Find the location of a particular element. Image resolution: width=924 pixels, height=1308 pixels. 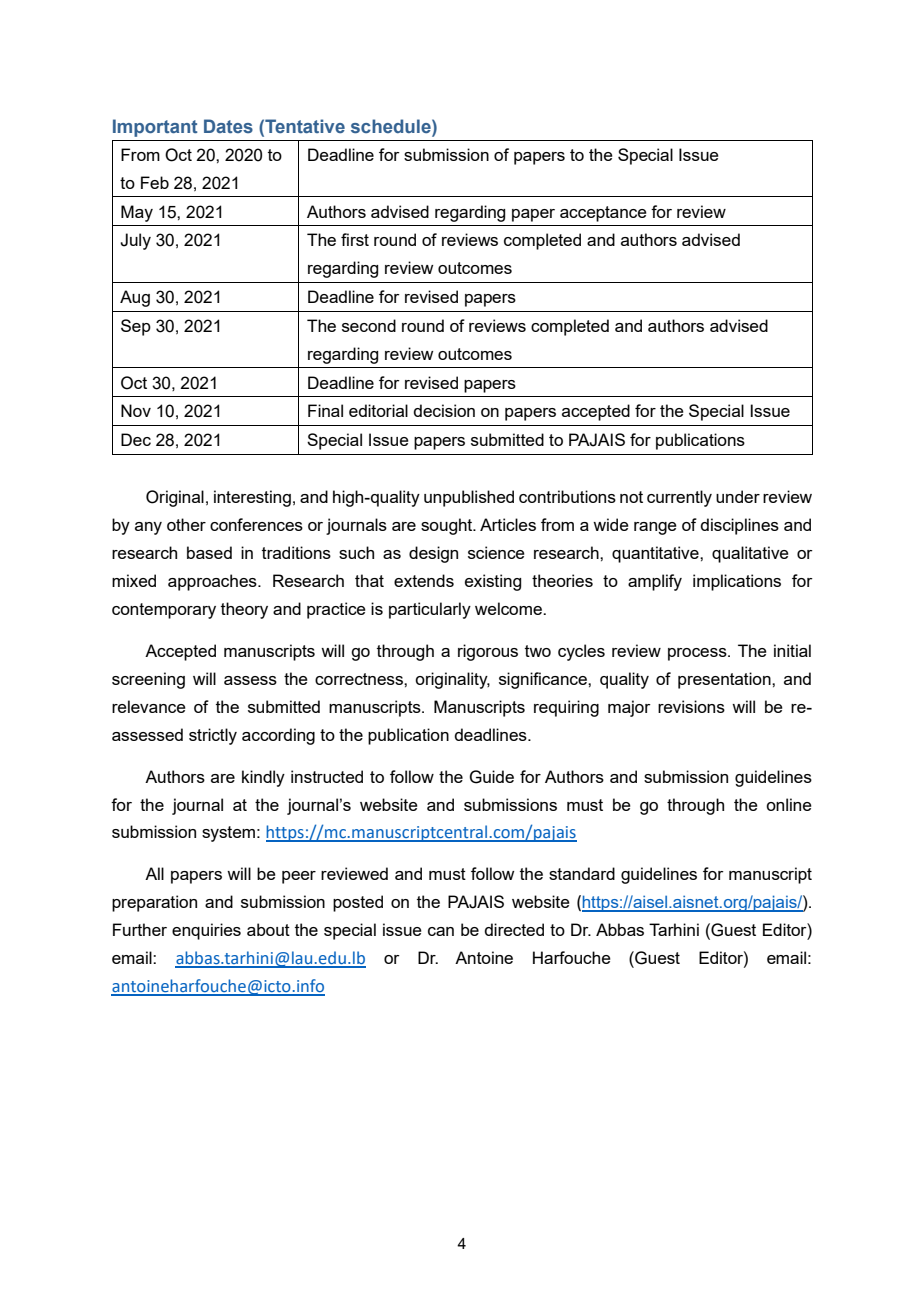

enquiries is located at coordinates (206, 931).
